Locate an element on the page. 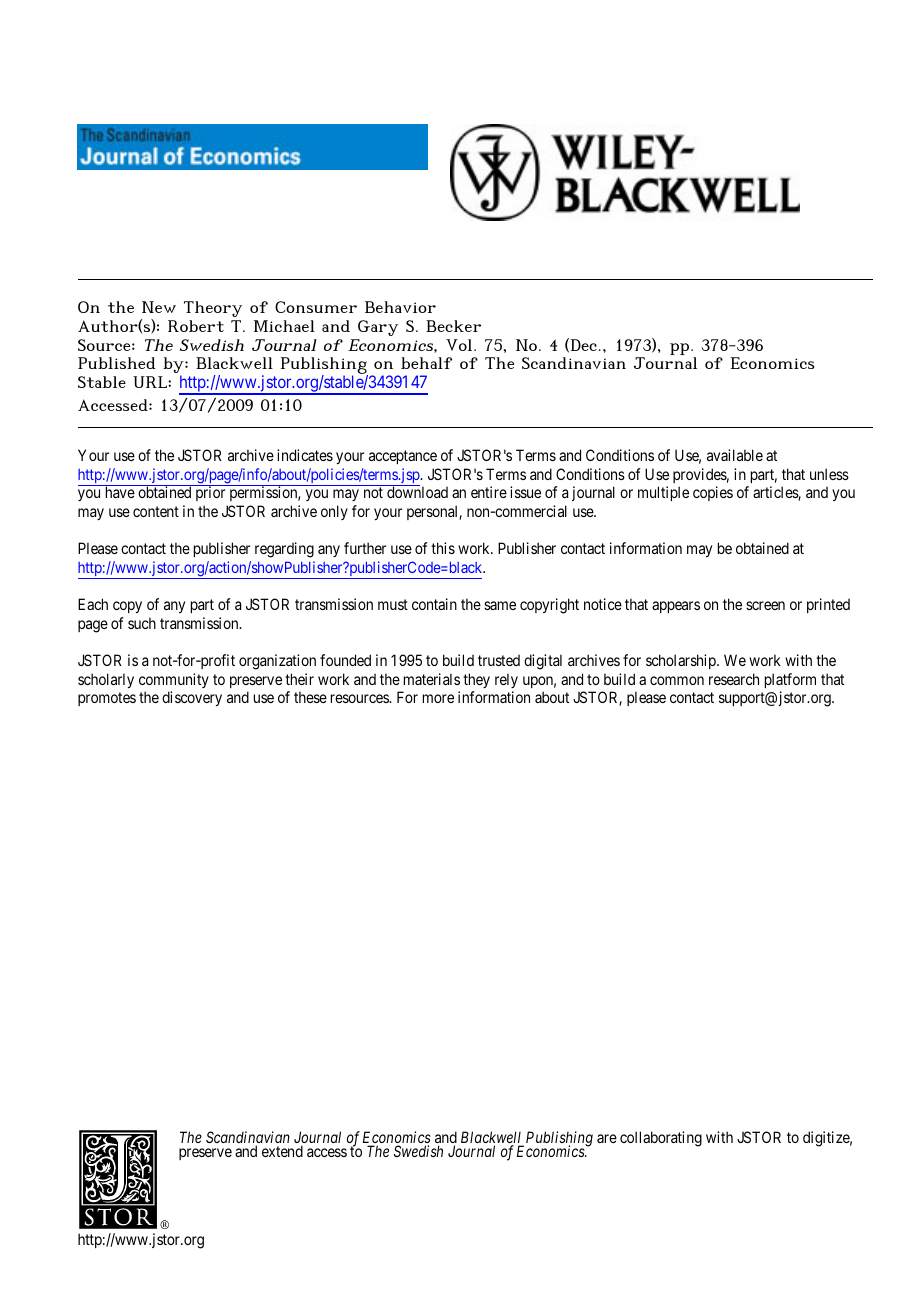 Image resolution: width=924 pixels, height=1308 pixels. are is located at coordinates (607, 1138).
